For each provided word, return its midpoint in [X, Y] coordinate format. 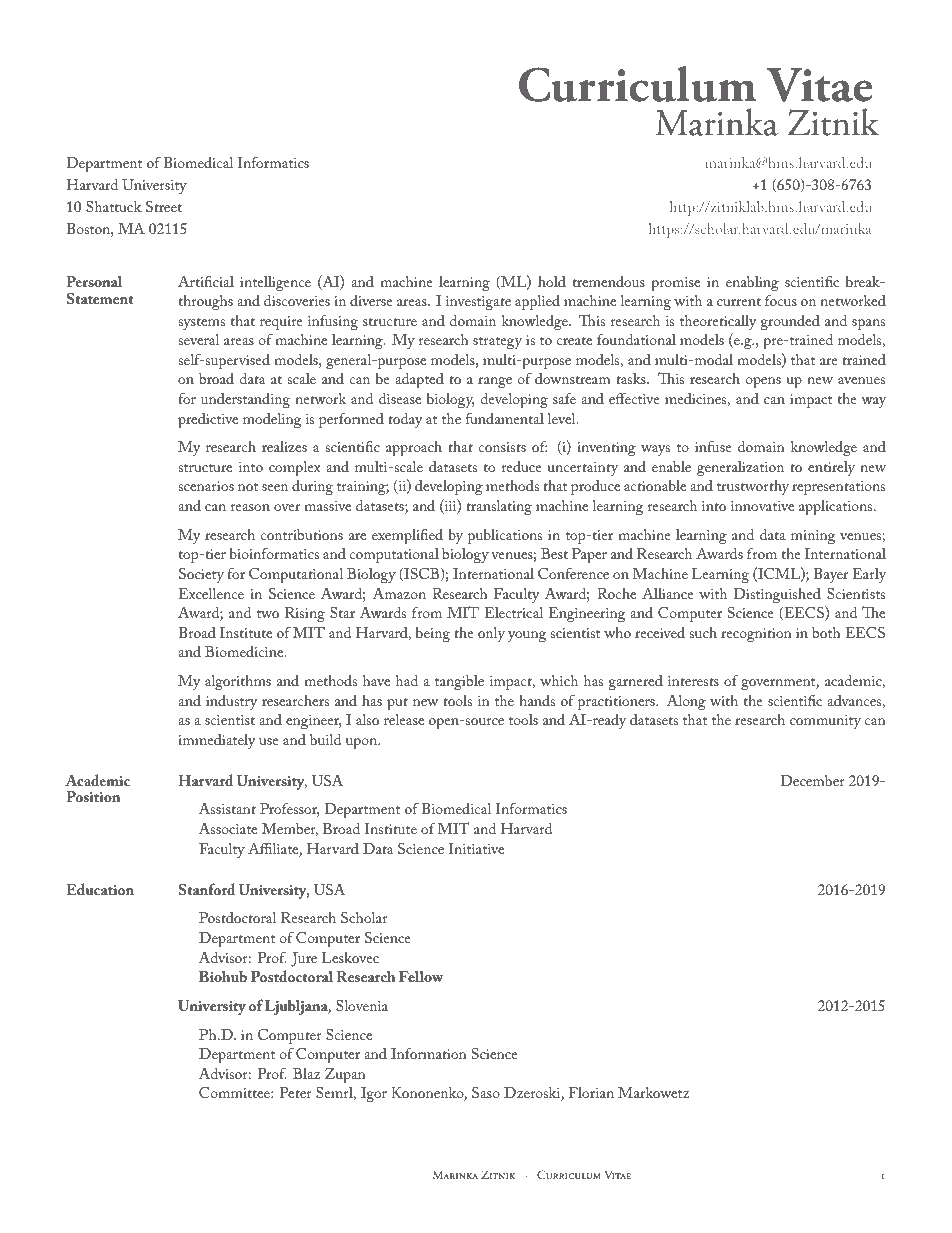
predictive [208, 421]
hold [552, 281]
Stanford [207, 889]
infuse [713, 446]
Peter [296, 1092]
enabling [752, 283]
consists [502, 447]
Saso [486, 1092]
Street [164, 207]
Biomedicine [245, 651]
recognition [756, 635]
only [491, 634]
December [813, 780]
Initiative [476, 848]
